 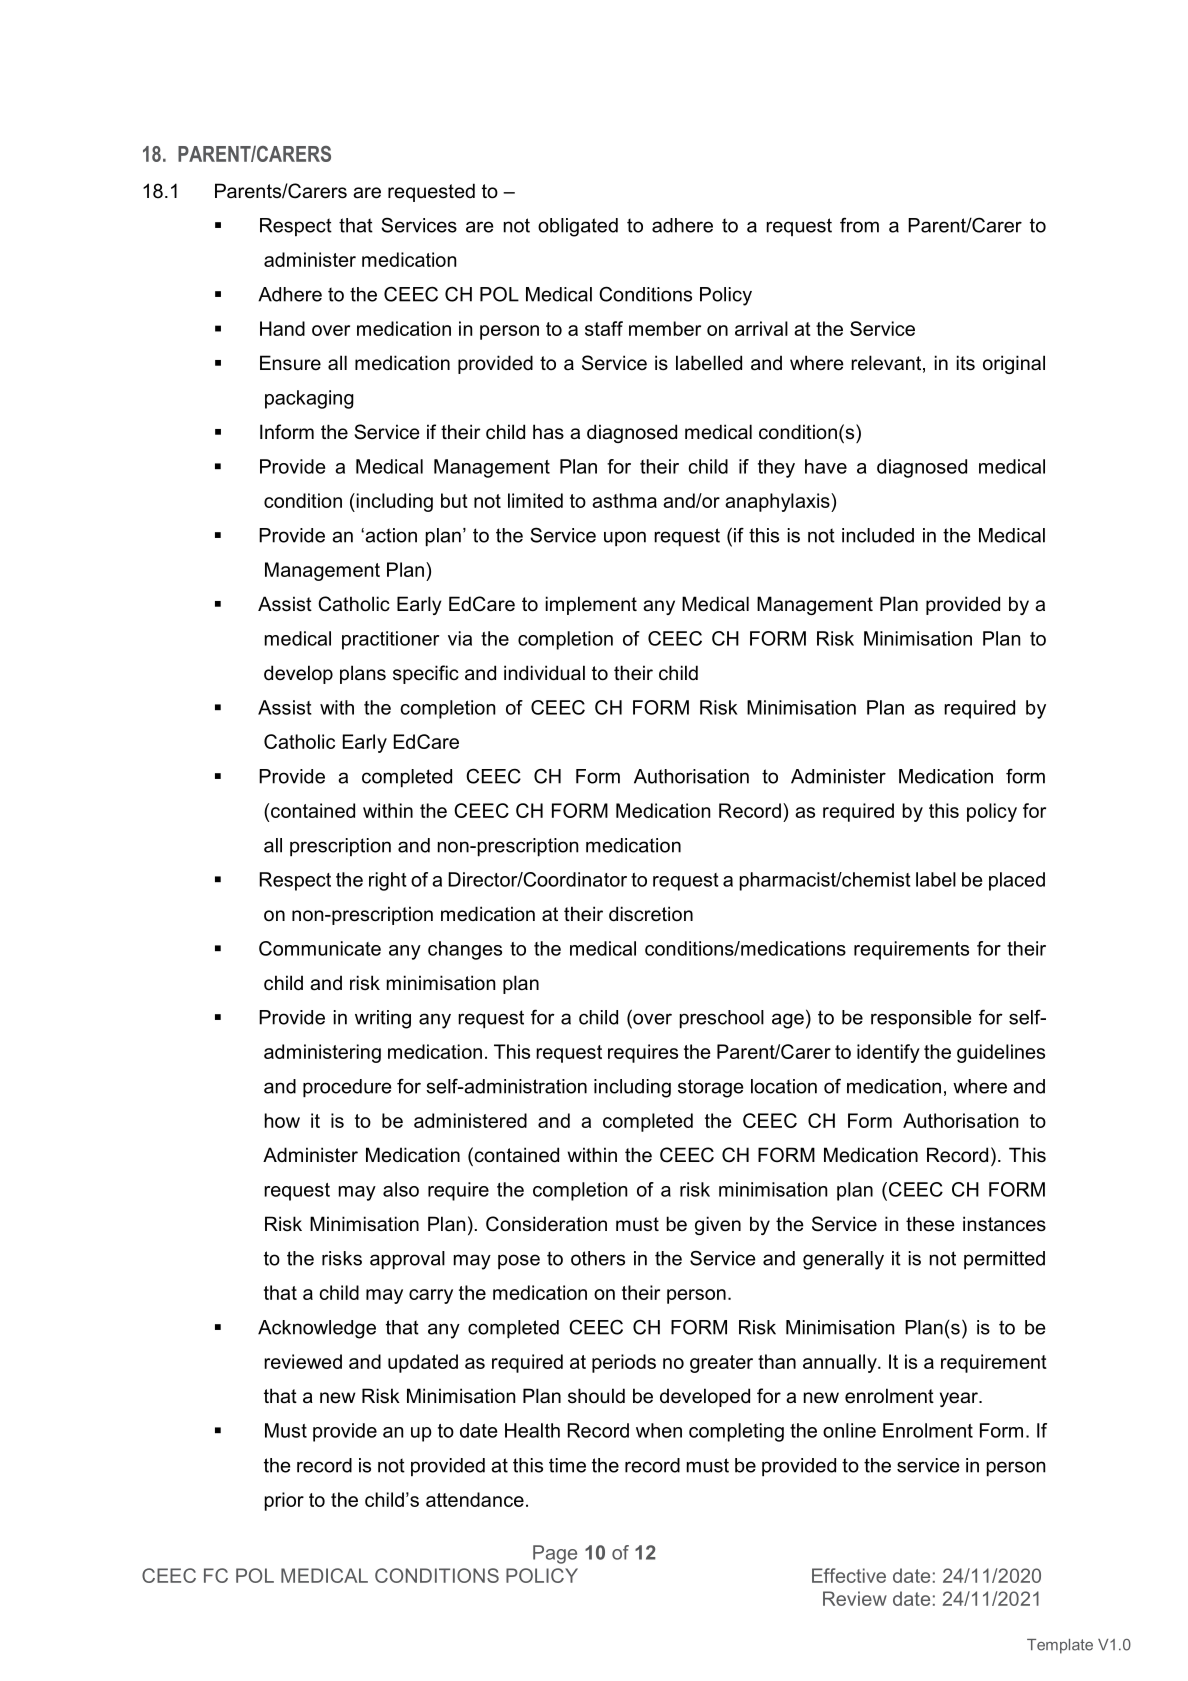 What do you see at coordinates (407, 1260) in the document?
I see `approval` at bounding box center [407, 1260].
